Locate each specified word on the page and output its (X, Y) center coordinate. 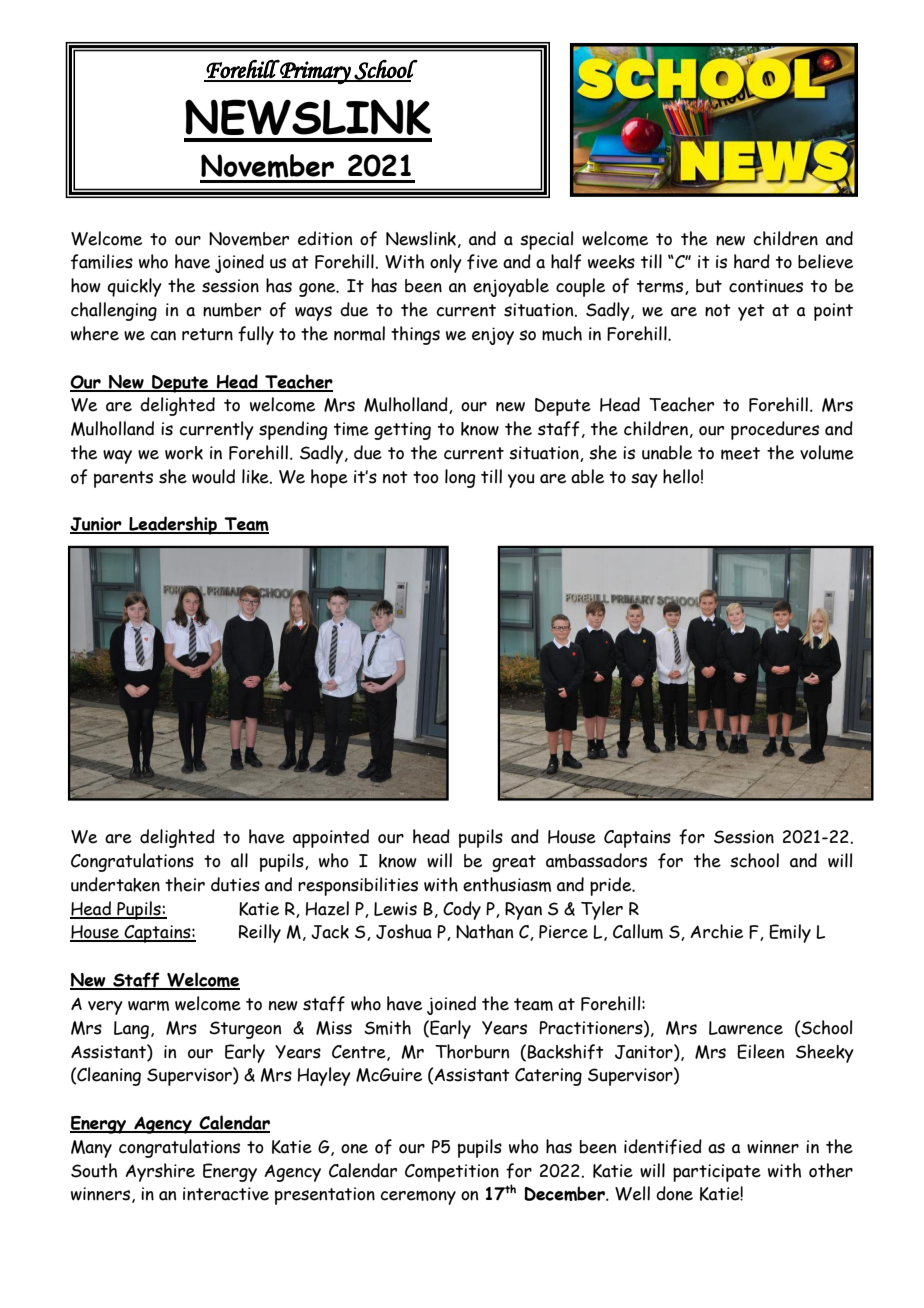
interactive (226, 1194)
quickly (134, 287)
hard (752, 261)
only (446, 263)
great (514, 863)
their (185, 884)
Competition (452, 1173)
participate (717, 1173)
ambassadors (596, 860)
